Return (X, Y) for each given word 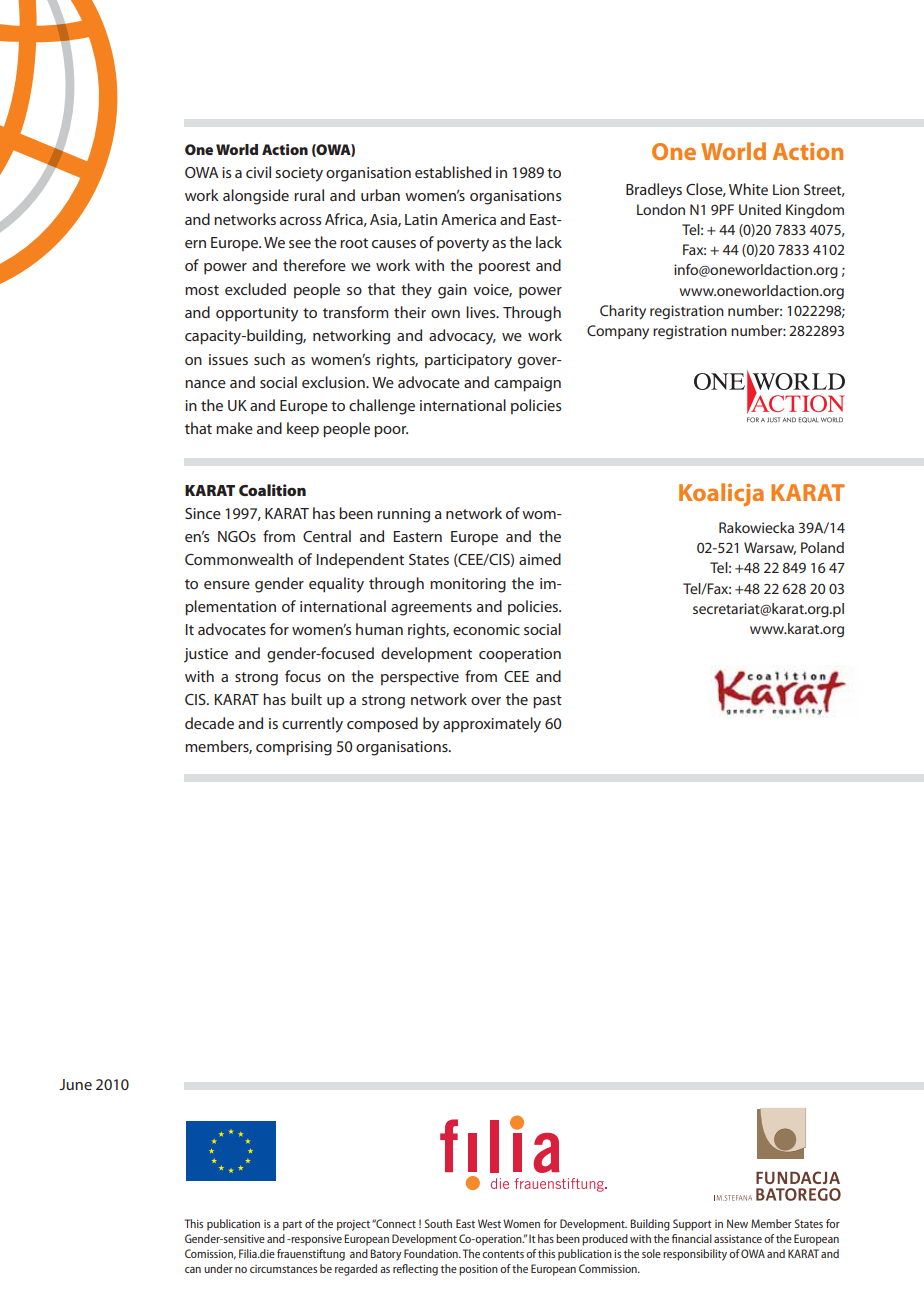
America (468, 219)
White (748, 189)
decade (209, 723)
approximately (492, 725)
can (193, 1270)
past (547, 702)
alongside (256, 197)
